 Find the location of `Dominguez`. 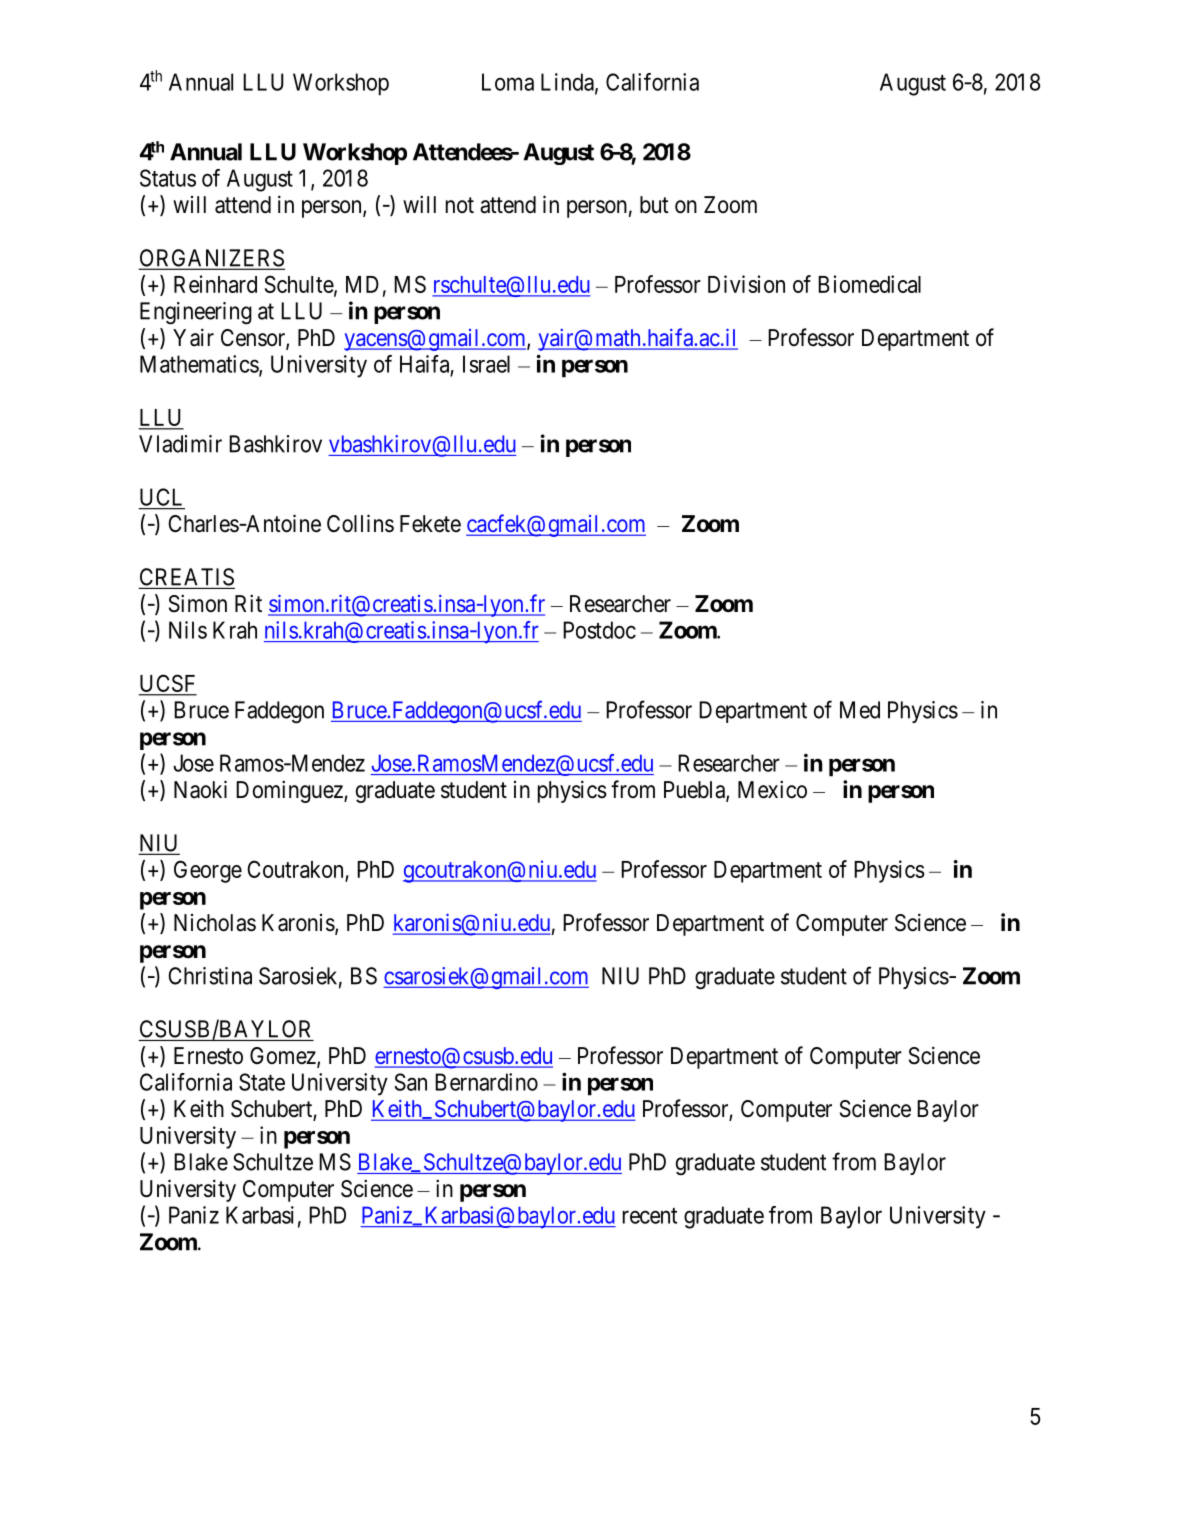

Dominguez is located at coordinates (290, 791).
